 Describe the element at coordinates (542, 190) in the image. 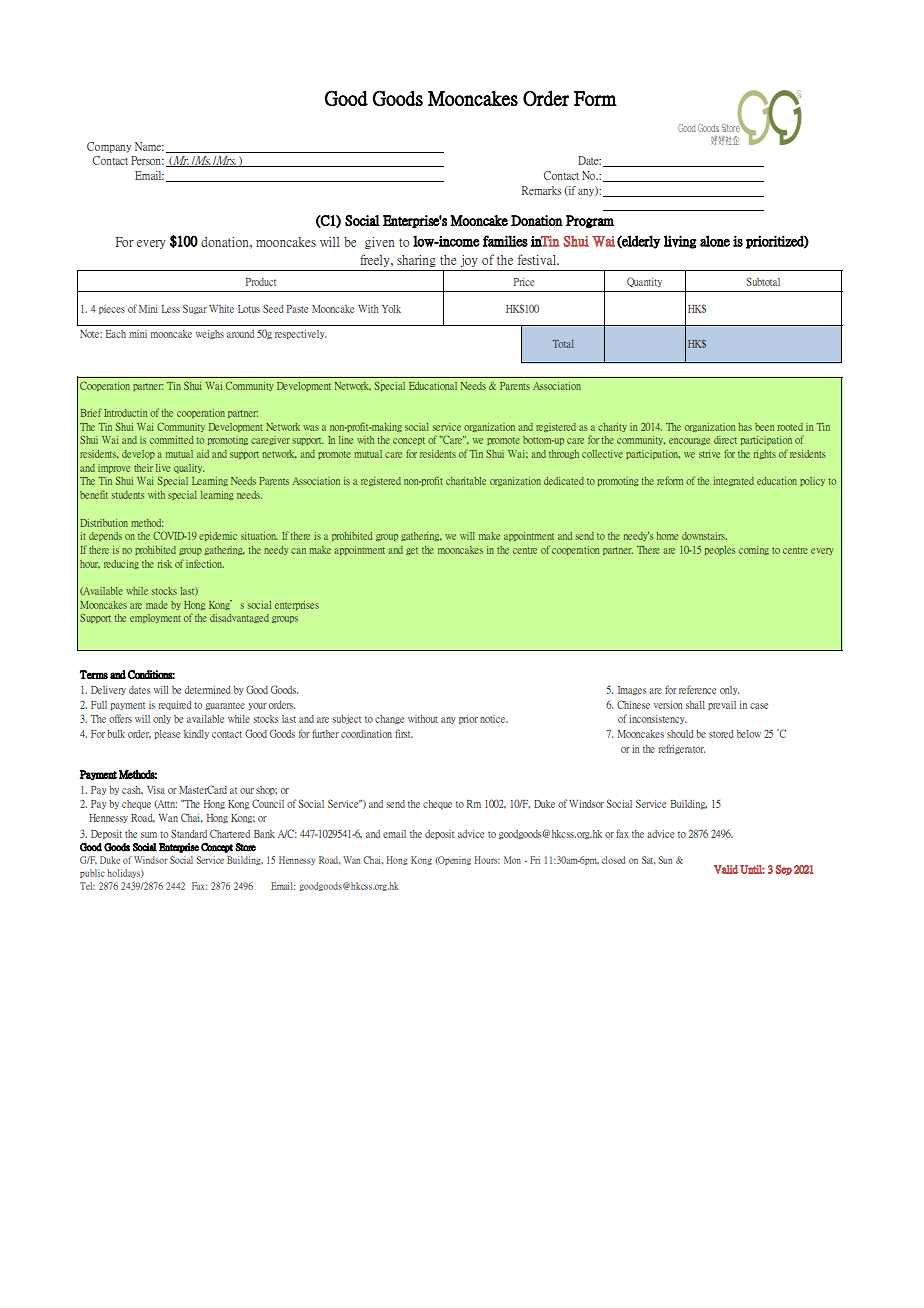

I see `Remarks` at that location.
